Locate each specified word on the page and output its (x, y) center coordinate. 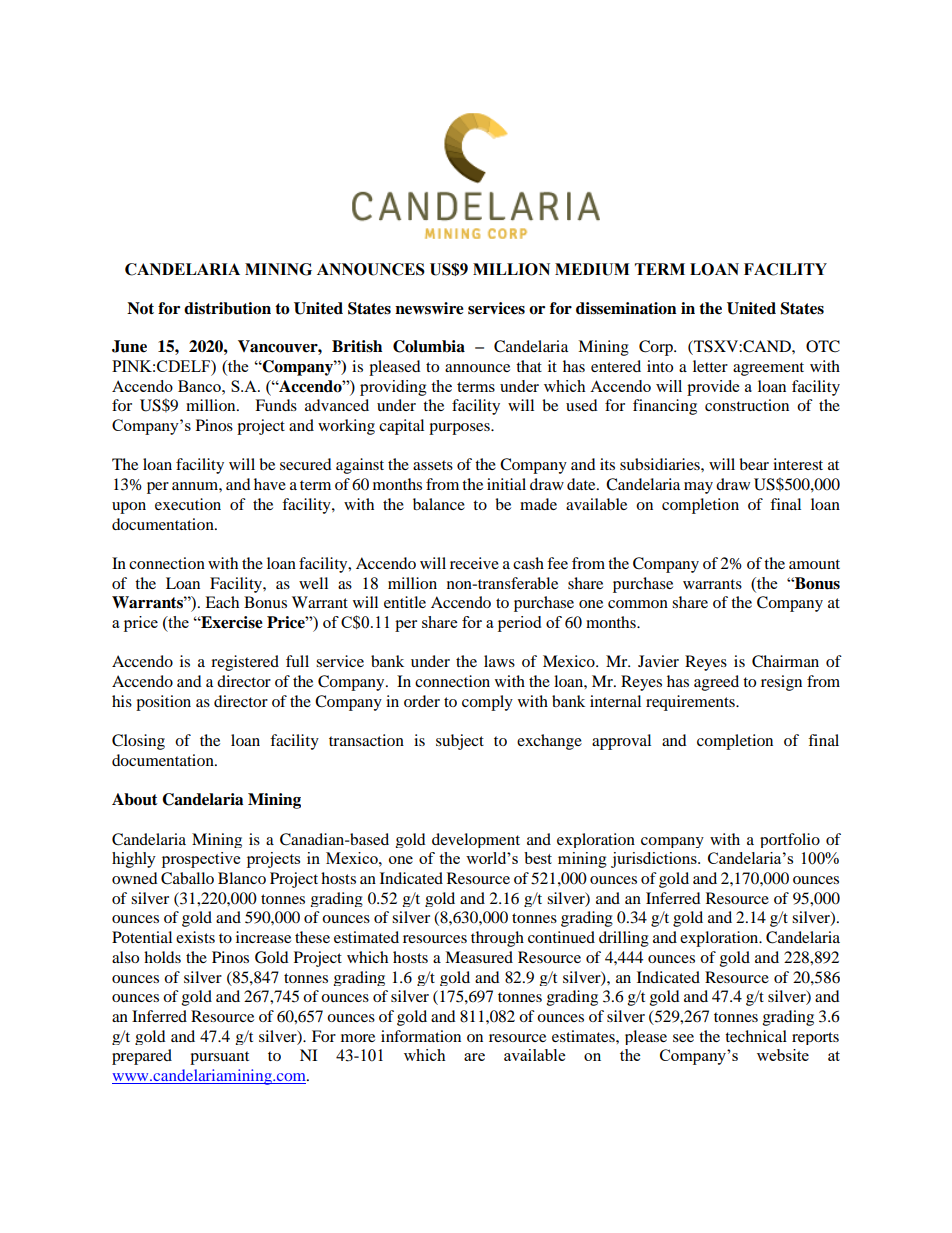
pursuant (219, 1058)
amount (814, 564)
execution (188, 504)
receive (474, 563)
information (421, 1036)
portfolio (790, 840)
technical (756, 1036)
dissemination (626, 308)
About (135, 799)
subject (460, 742)
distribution (227, 308)
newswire (429, 308)
